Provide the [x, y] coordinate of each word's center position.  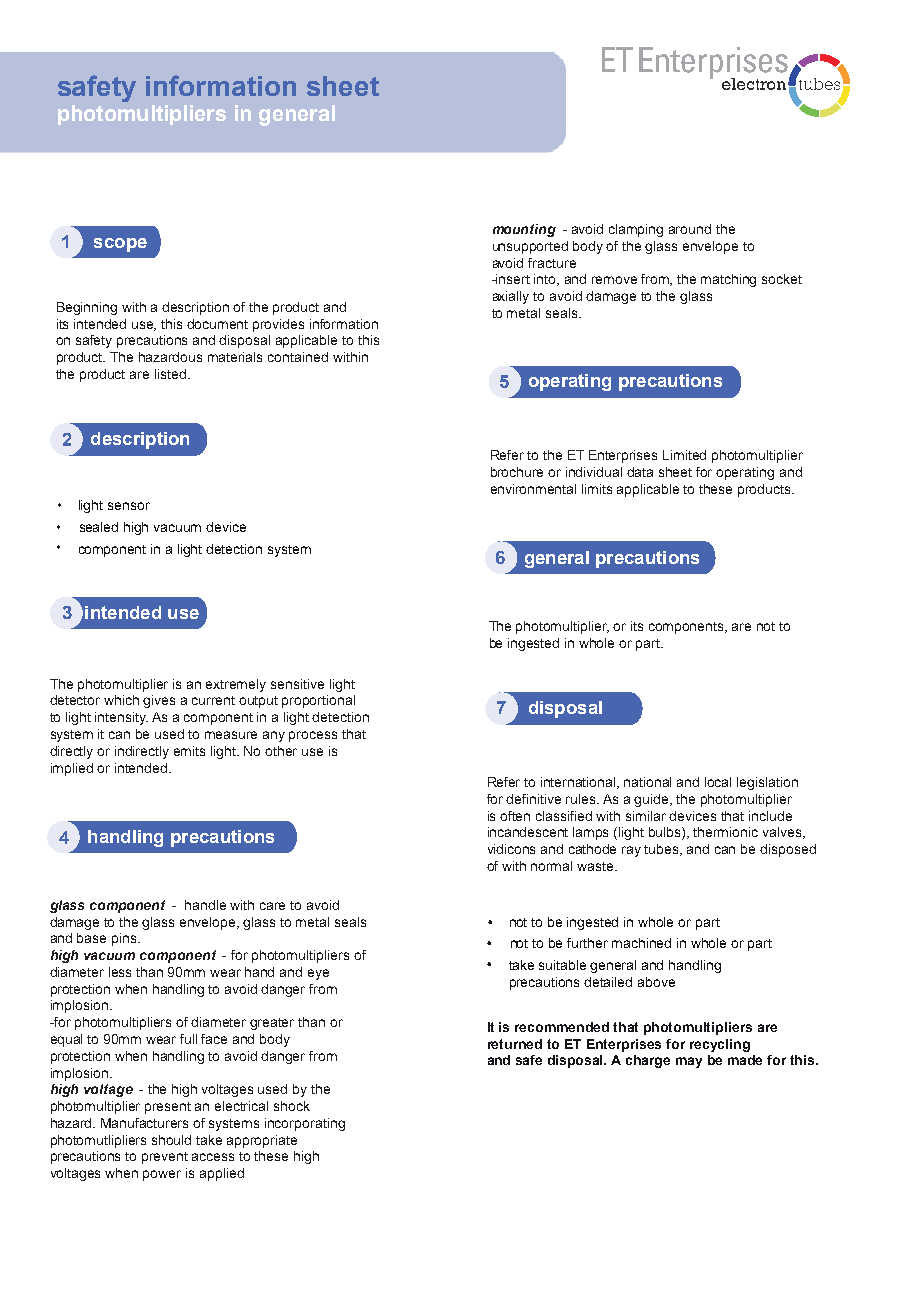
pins [125, 939]
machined [641, 943]
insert [512, 279]
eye [318, 974]
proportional [318, 701]
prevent [165, 1158]
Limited [684, 455]
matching [728, 280]
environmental [533, 489]
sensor [129, 506]
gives [159, 701]
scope [120, 245]
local [718, 782]
